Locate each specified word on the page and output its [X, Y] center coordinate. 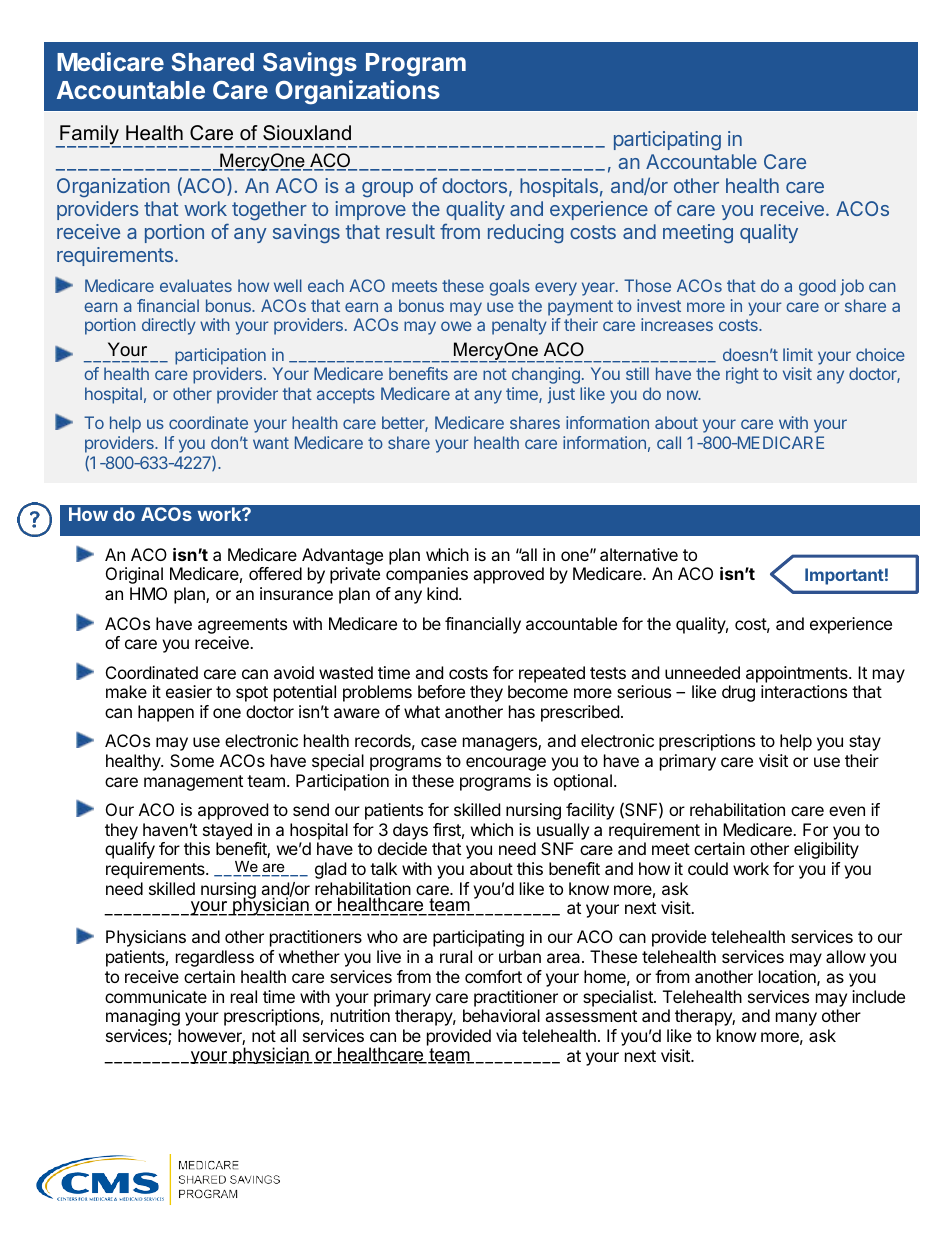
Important [844, 576]
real [244, 996]
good [817, 287]
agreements [242, 626]
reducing [525, 234]
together [269, 210]
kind [443, 593]
